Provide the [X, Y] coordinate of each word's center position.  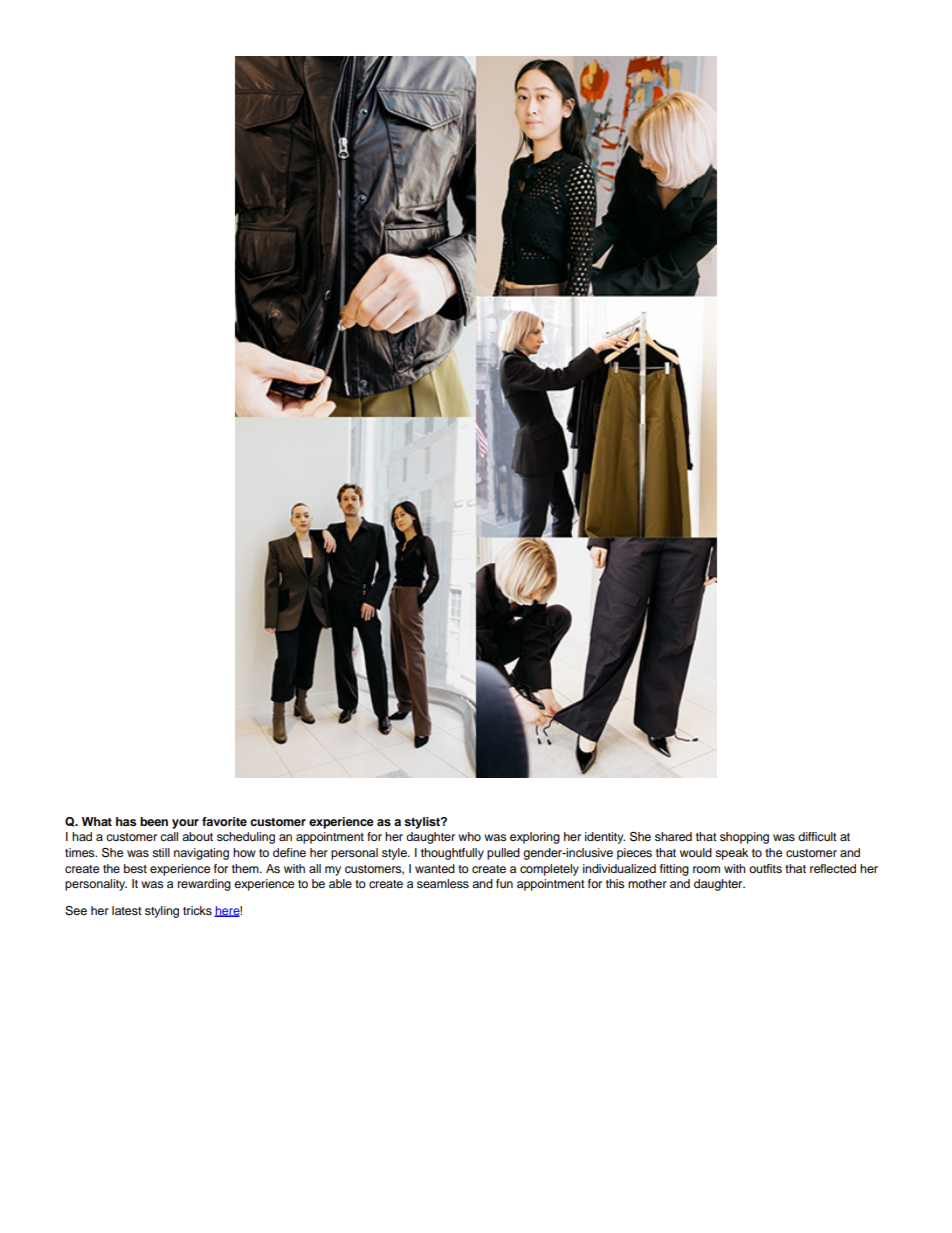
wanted [435, 868]
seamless [443, 883]
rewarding [204, 885]
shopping [744, 838]
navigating [201, 854]
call [169, 836]
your [185, 824]
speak [731, 854]
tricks [197, 910]
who [469, 836]
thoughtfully [452, 854]
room [706, 869]
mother [647, 883]
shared [673, 836]
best [135, 868]
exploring [535, 838]
